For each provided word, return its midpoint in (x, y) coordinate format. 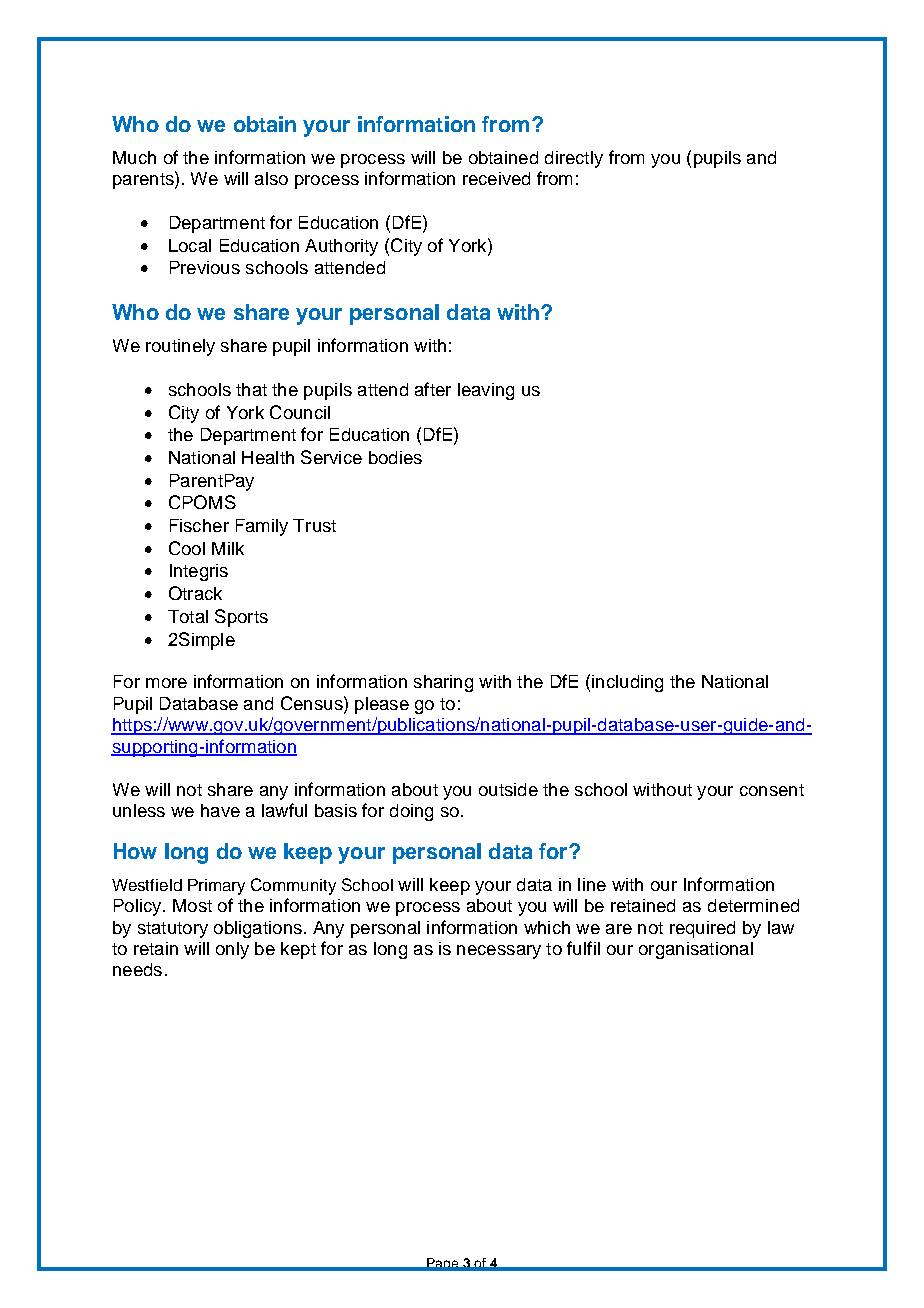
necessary (499, 952)
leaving (486, 391)
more (166, 683)
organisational (696, 950)
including (627, 683)
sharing (443, 683)
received (496, 178)
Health (268, 457)
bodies (395, 457)
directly (574, 159)
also (271, 178)
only (232, 950)
